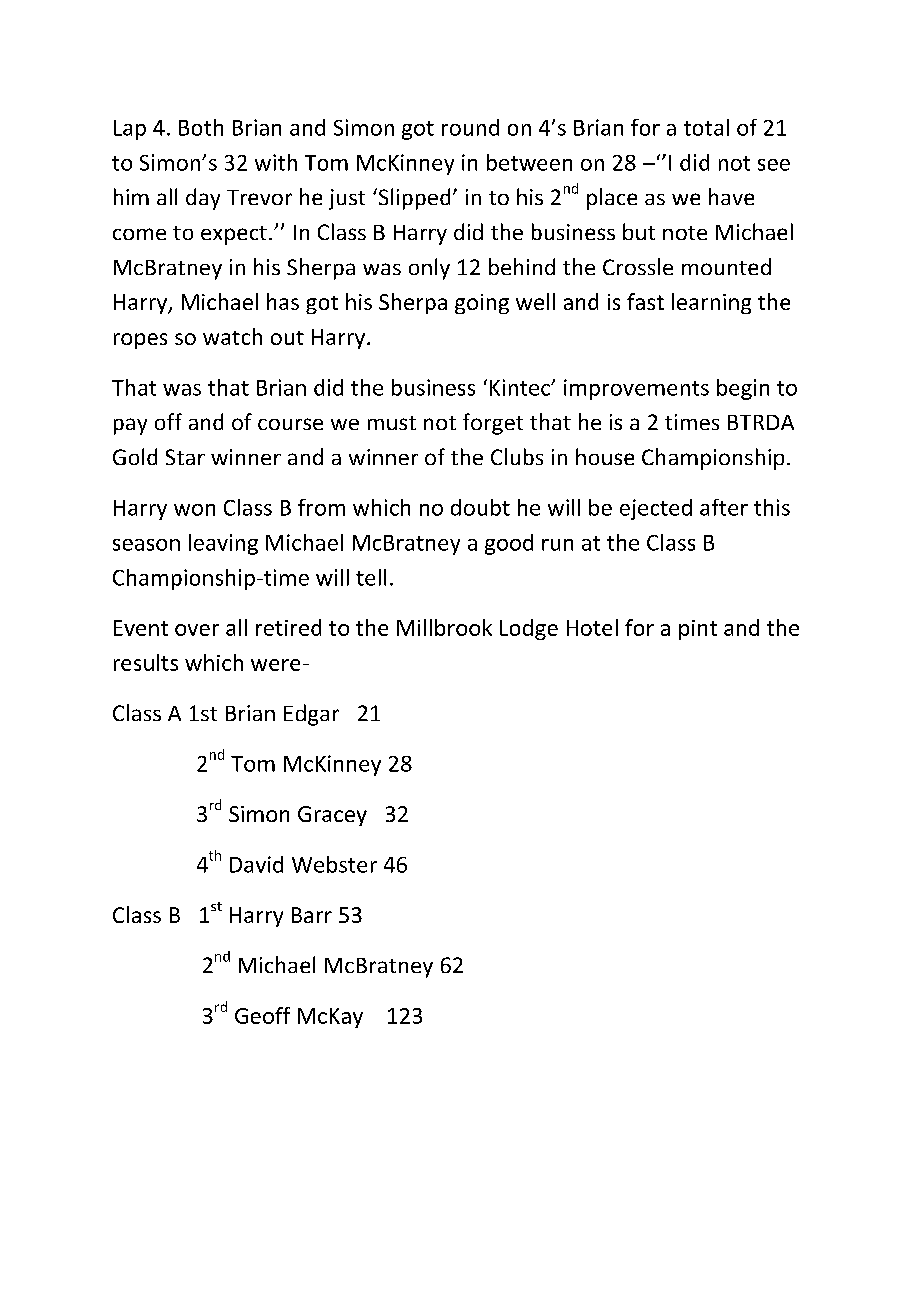  I want to click on Hotel, so click(592, 627).
